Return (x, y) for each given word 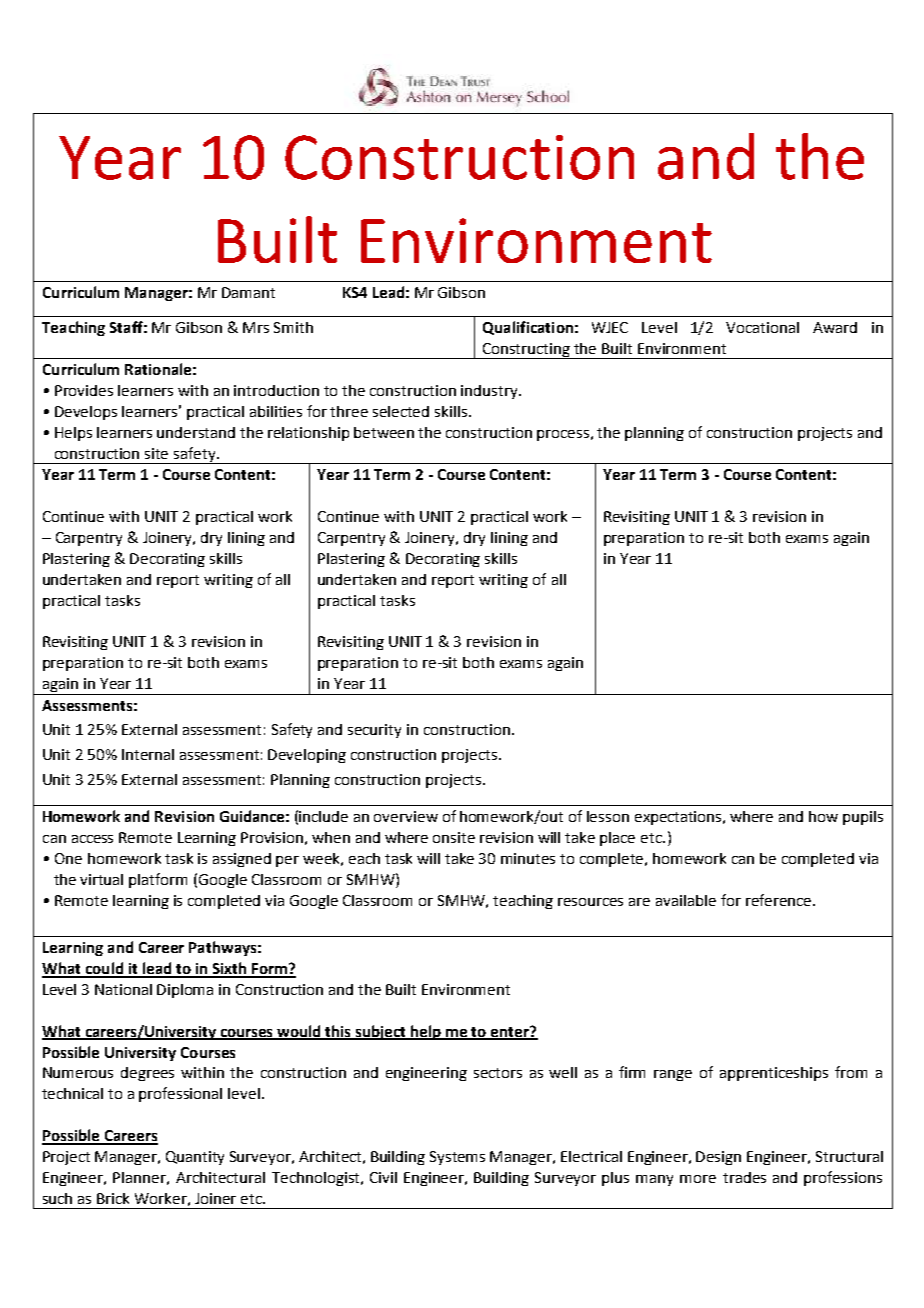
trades (744, 1177)
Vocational (762, 327)
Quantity (195, 1158)
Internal (148, 754)
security (374, 731)
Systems (457, 1158)
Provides (84, 390)
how (823, 816)
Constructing (527, 351)
